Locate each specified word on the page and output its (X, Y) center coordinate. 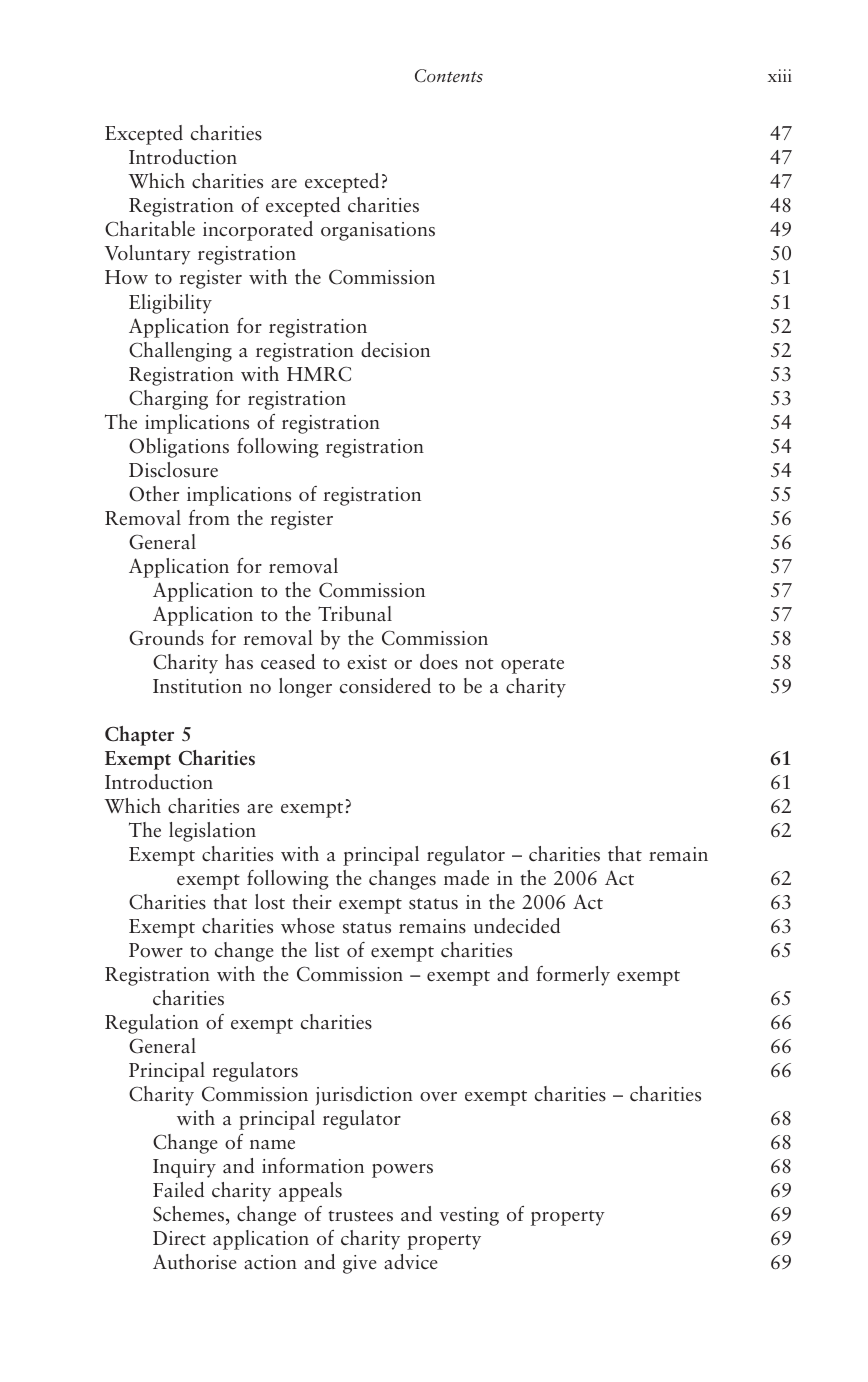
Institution (197, 686)
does (439, 662)
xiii (780, 75)
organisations (378, 231)
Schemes (190, 1214)
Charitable (150, 229)
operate (532, 666)
